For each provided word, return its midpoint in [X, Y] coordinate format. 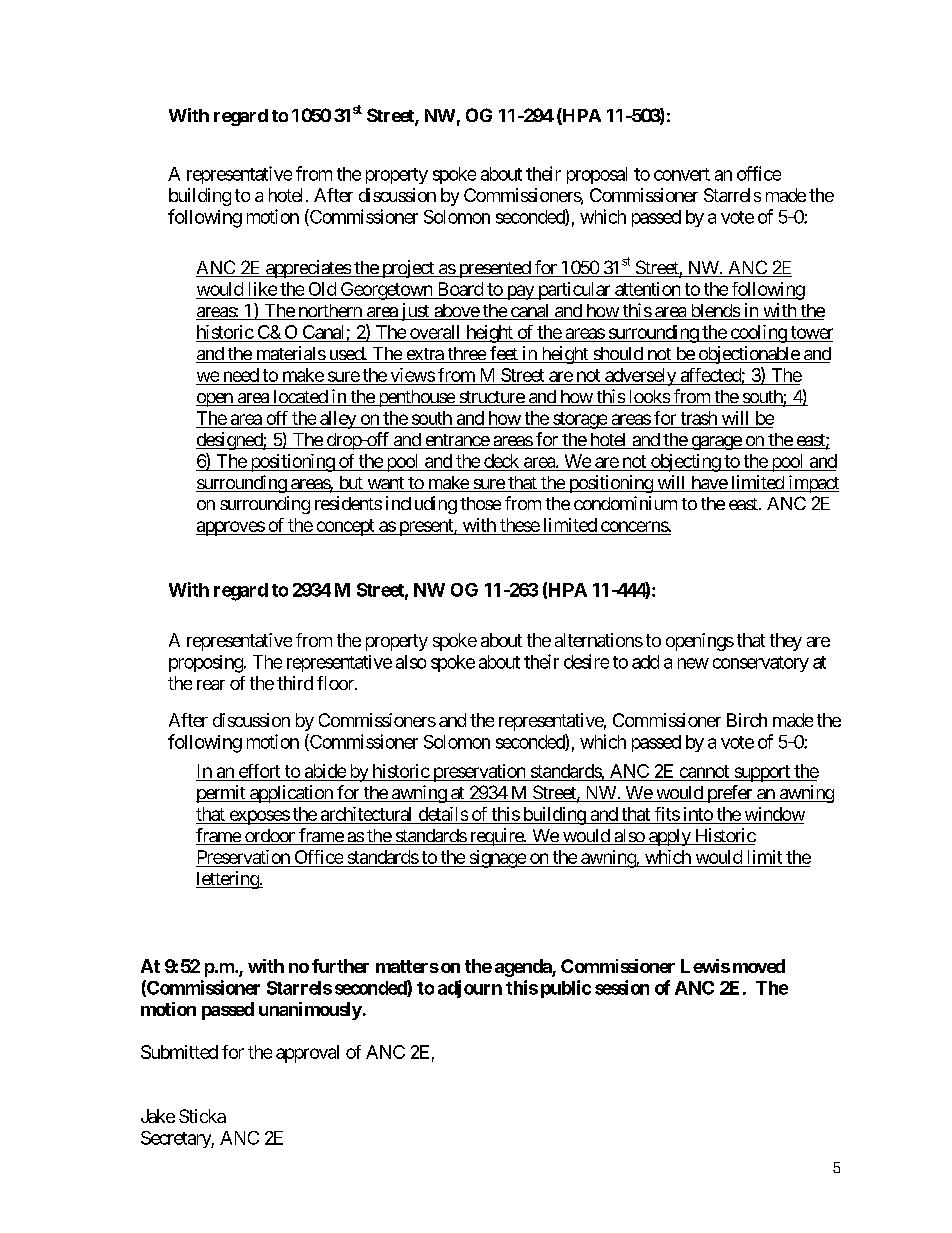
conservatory [761, 664]
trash [699, 418]
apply [669, 837]
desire [586, 661]
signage [497, 859]
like [263, 289]
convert [682, 174]
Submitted [179, 1052]
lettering [228, 880]
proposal [597, 175]
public [566, 989]
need [241, 375]
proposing [207, 664]
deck [501, 461]
